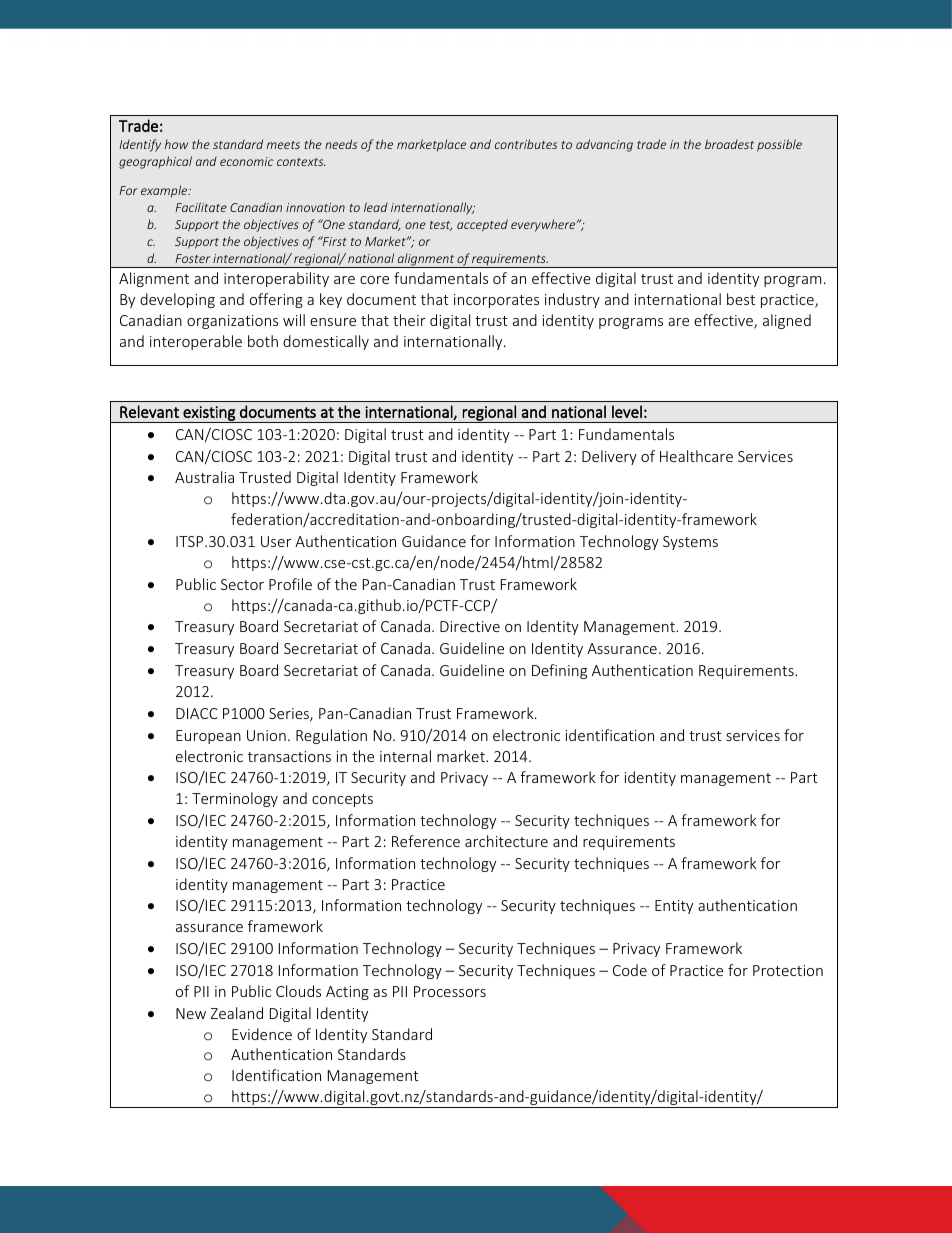 The image size is (952, 1233). Describe the element at coordinates (247, 161) in the screenshot. I see `economic` at that location.
